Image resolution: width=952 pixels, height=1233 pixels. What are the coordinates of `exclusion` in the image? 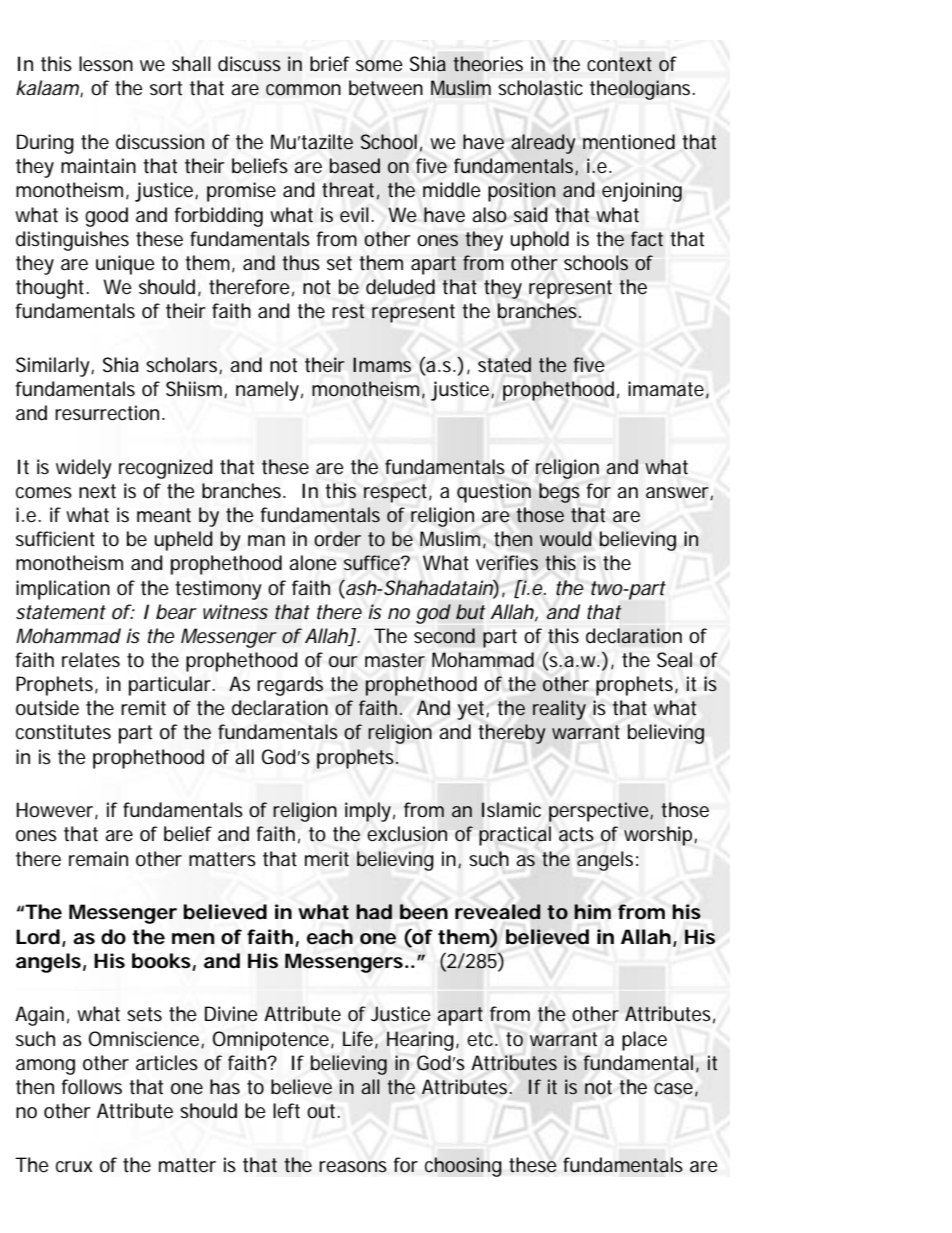 It's located at (407, 834).
